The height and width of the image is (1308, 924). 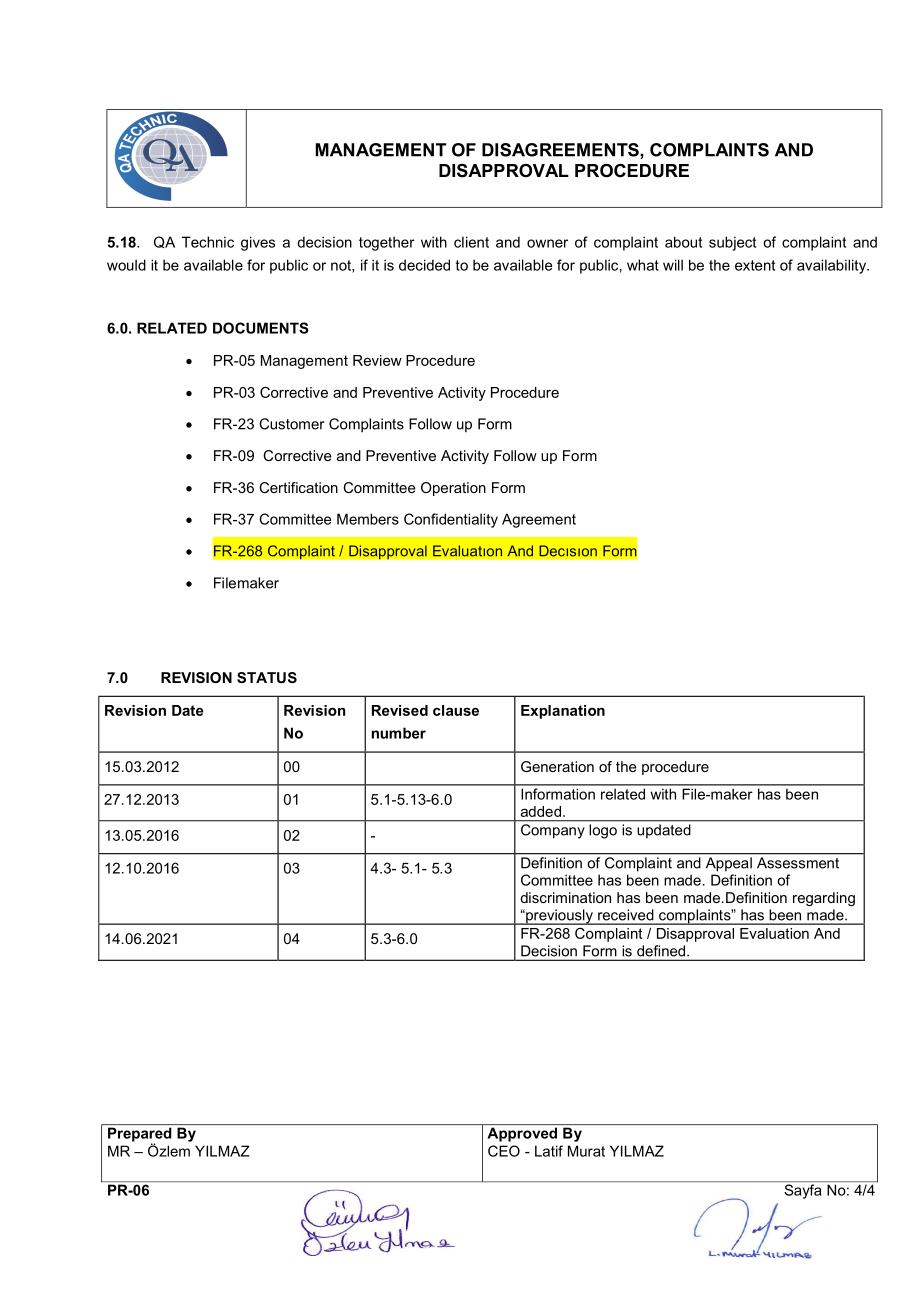 What do you see at coordinates (755, 265) in the image?
I see `extent` at bounding box center [755, 265].
